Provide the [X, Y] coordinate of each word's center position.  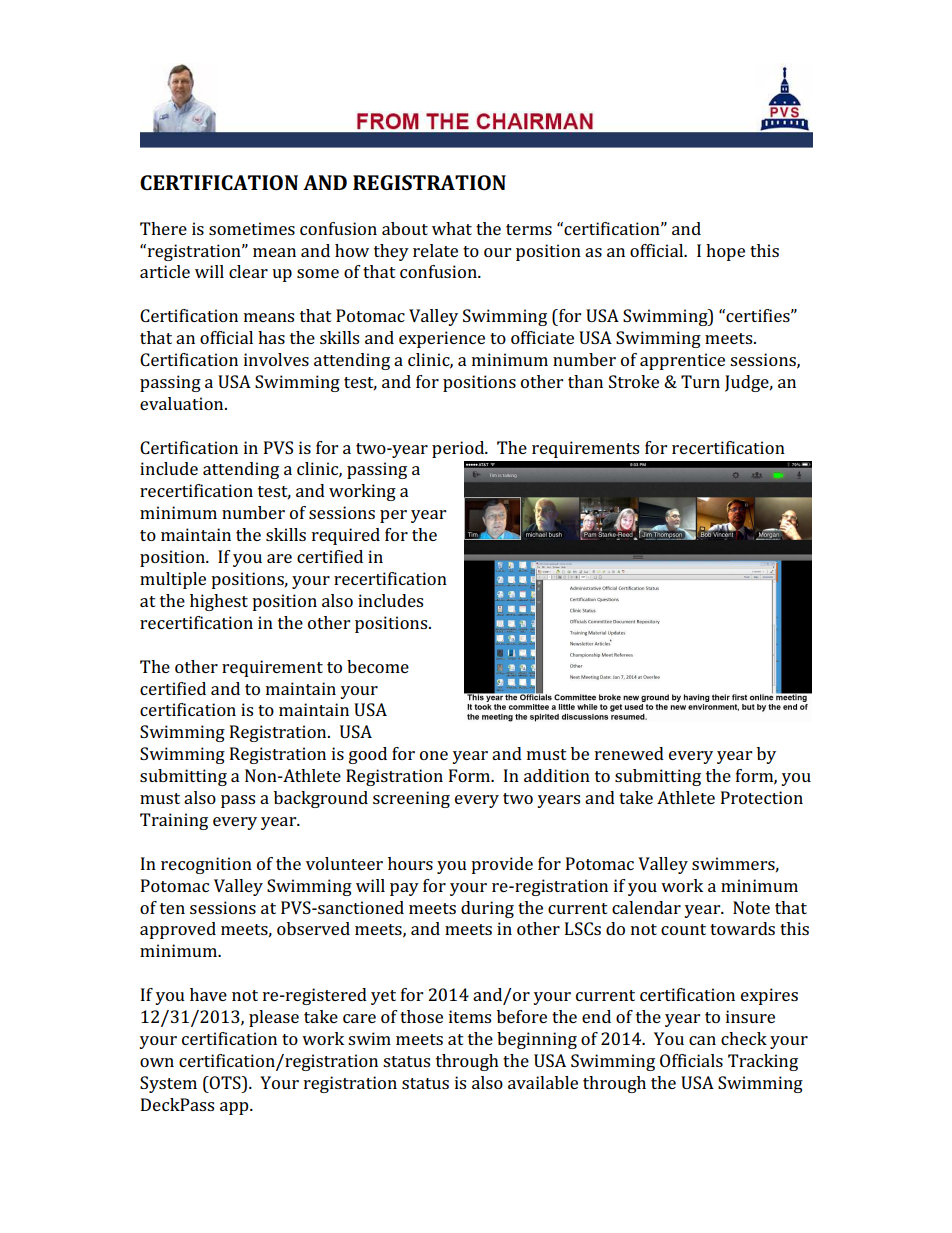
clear [248, 271]
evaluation [183, 403]
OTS [225, 1082]
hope [725, 252]
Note [751, 907]
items [470, 1016]
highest [219, 602]
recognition [206, 865]
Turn [700, 381]
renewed [629, 753]
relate [435, 250]
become [378, 666]
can [702, 1040]
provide [502, 865]
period [459, 449]
